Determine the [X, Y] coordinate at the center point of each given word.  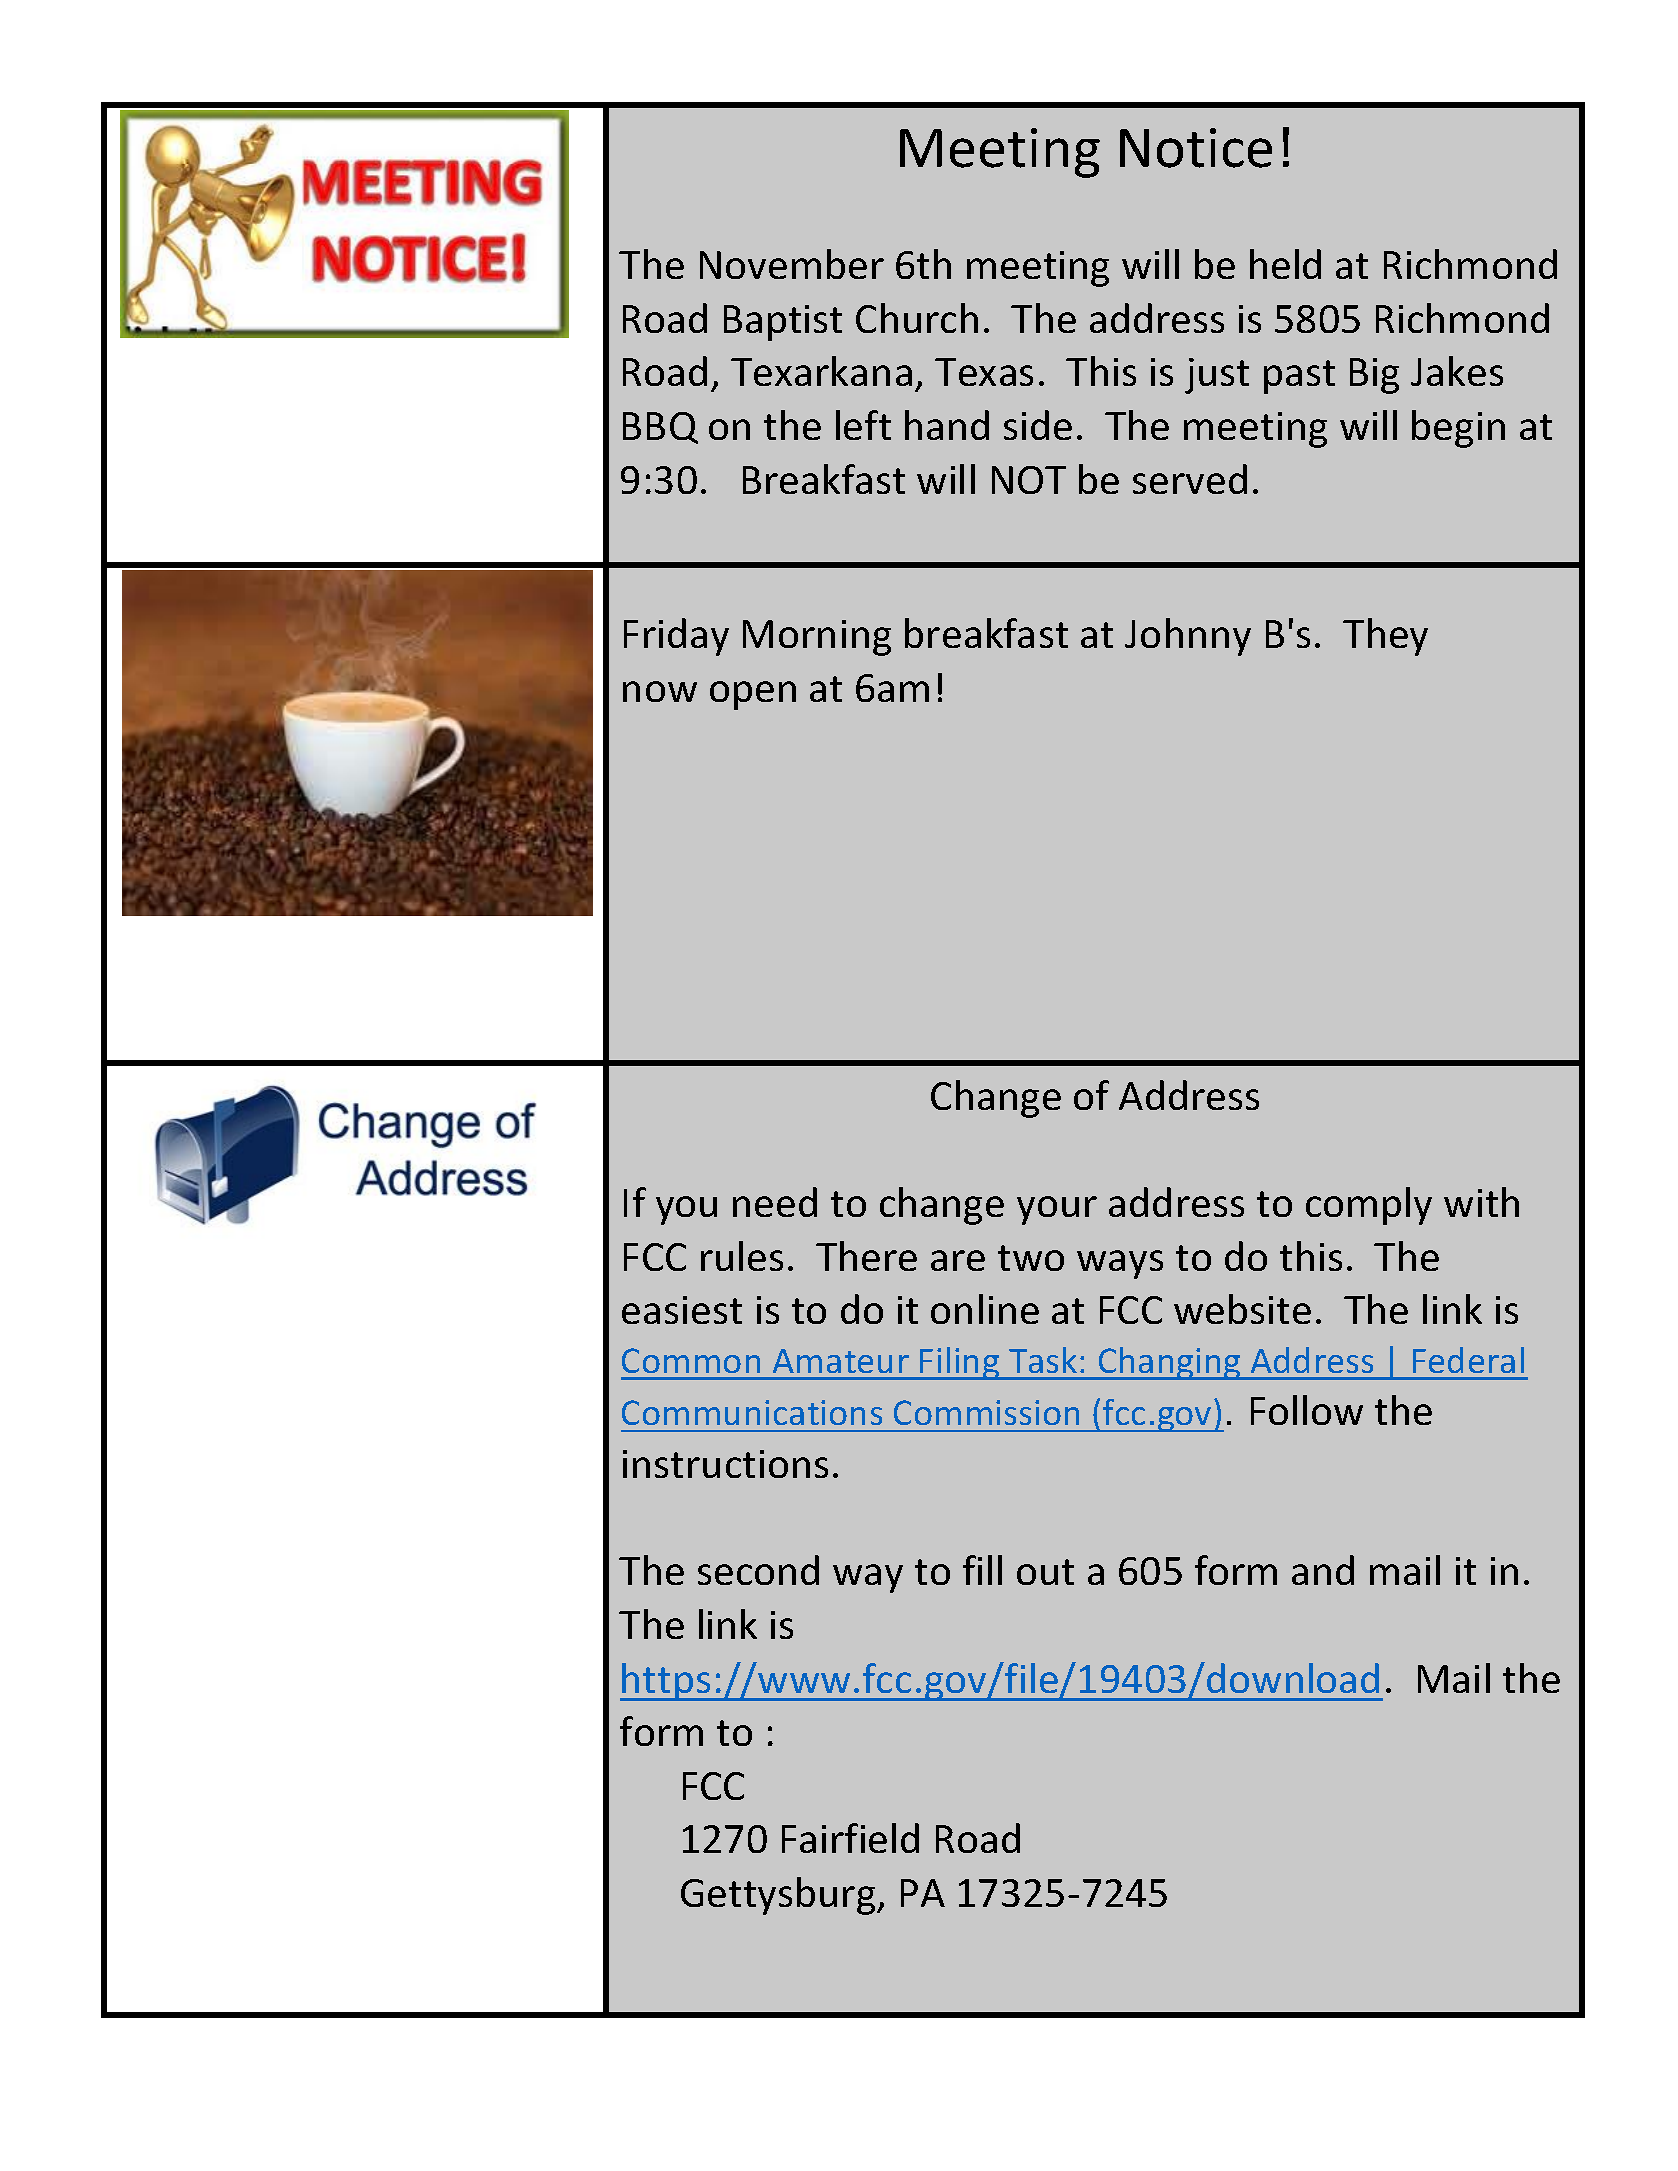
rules [742, 1256]
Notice [1196, 148]
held [1285, 264]
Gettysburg [779, 1896]
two [1031, 1258]
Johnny [1188, 637]
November [792, 264]
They [1385, 637]
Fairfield [850, 1838]
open [753, 695]
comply [1369, 1206]
